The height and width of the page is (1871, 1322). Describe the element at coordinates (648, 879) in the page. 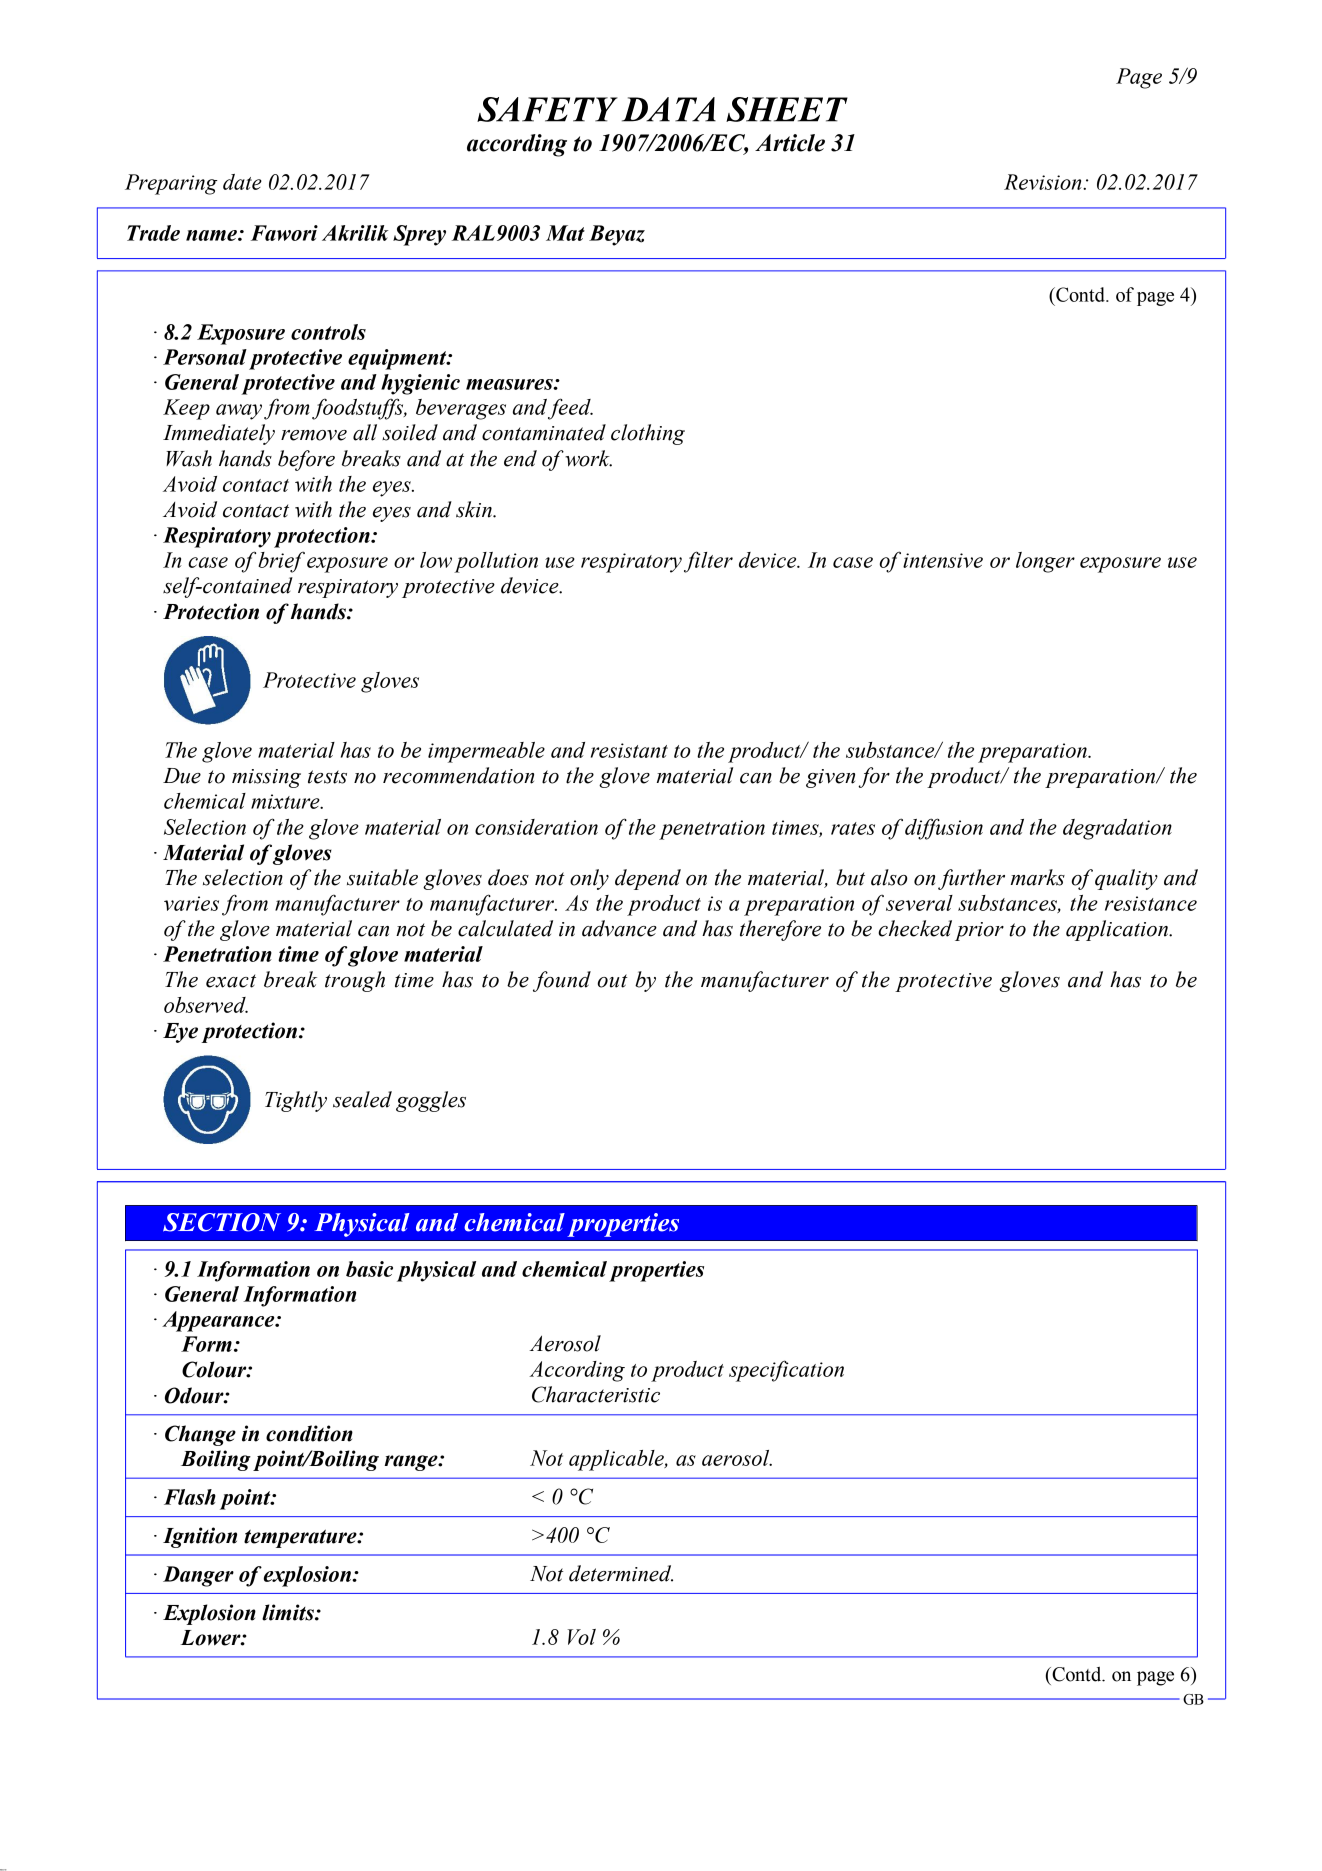

I see `depend` at that location.
